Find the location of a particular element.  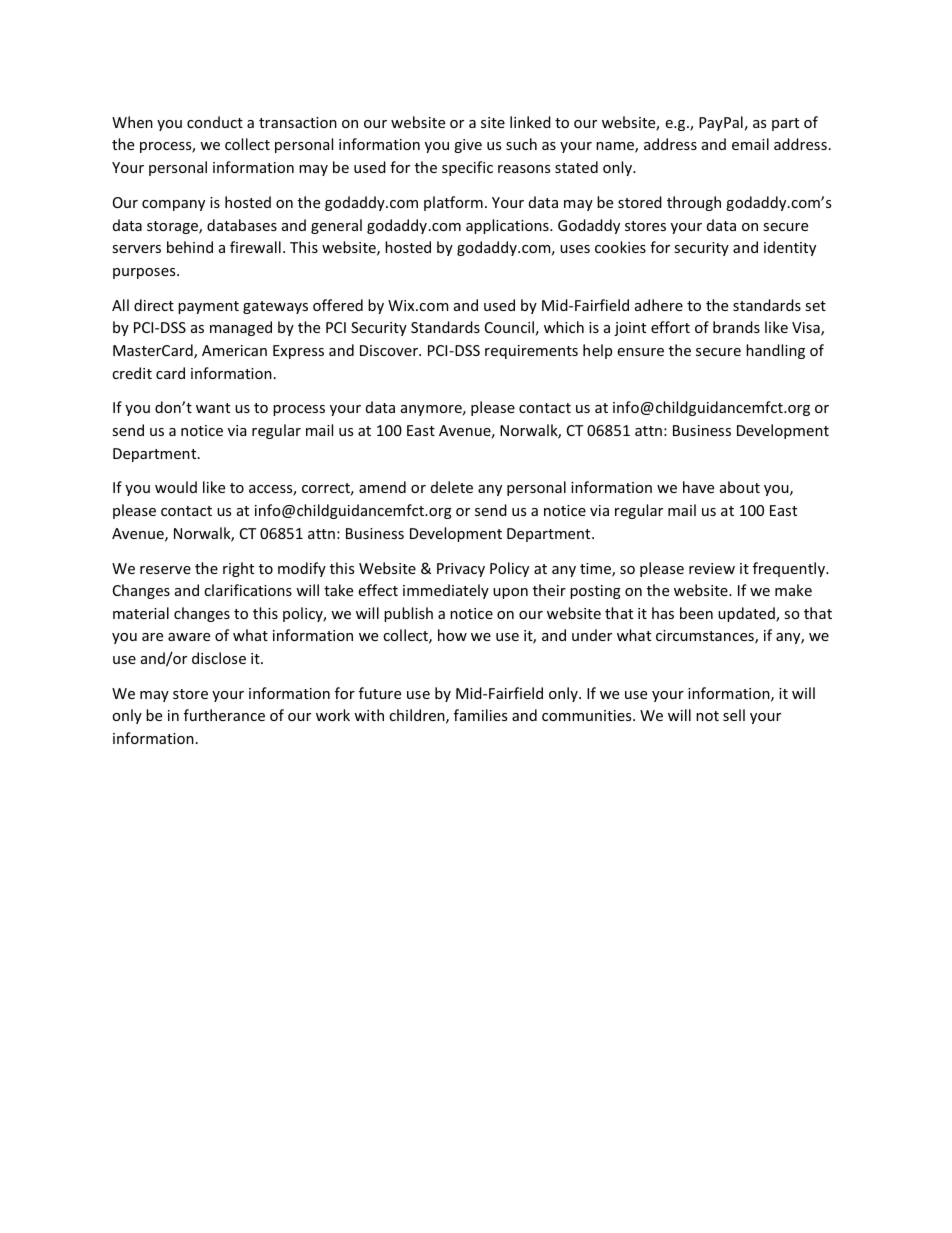

conduct is located at coordinates (215, 122).
